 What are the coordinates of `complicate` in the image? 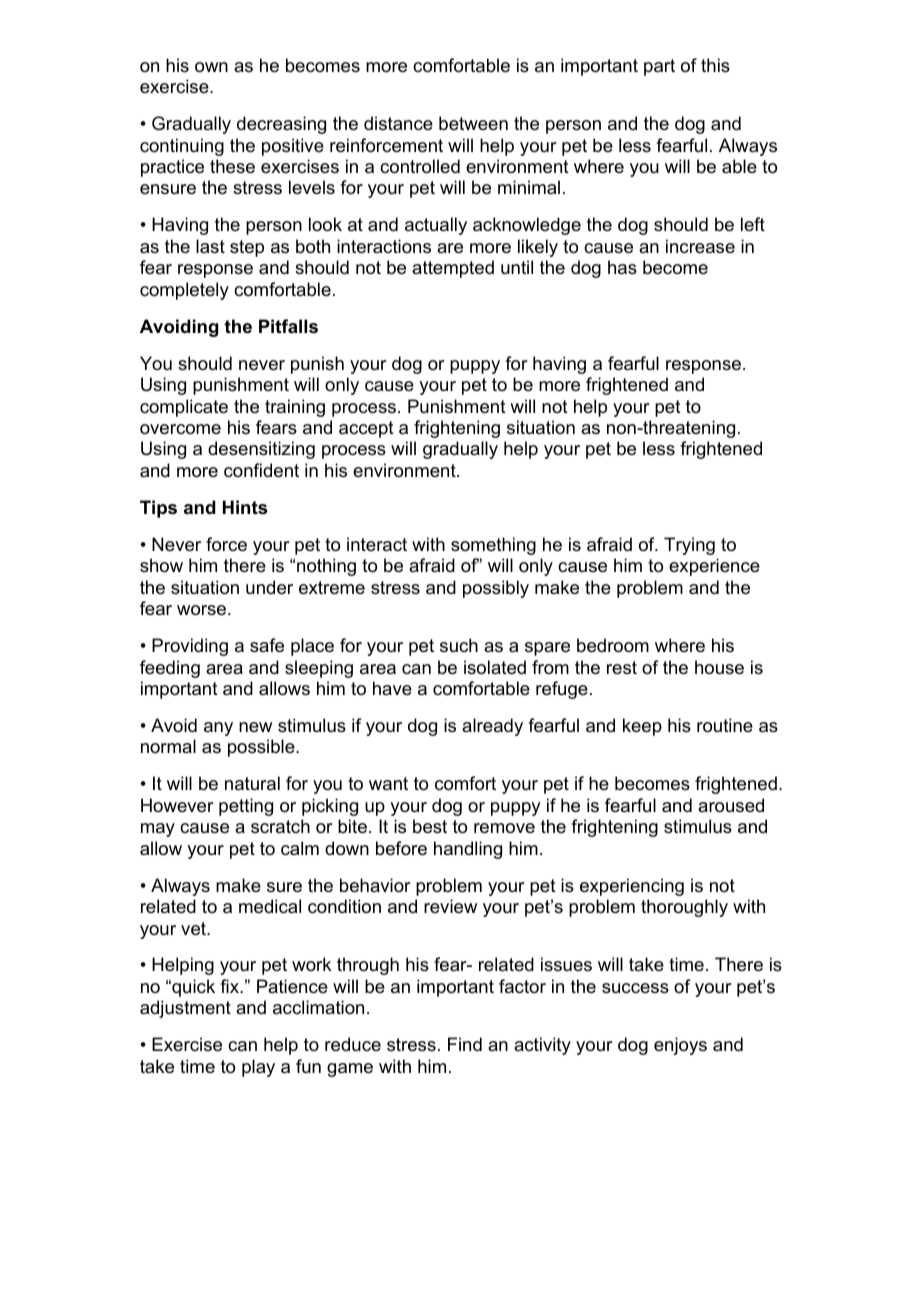 It's located at (184, 408).
